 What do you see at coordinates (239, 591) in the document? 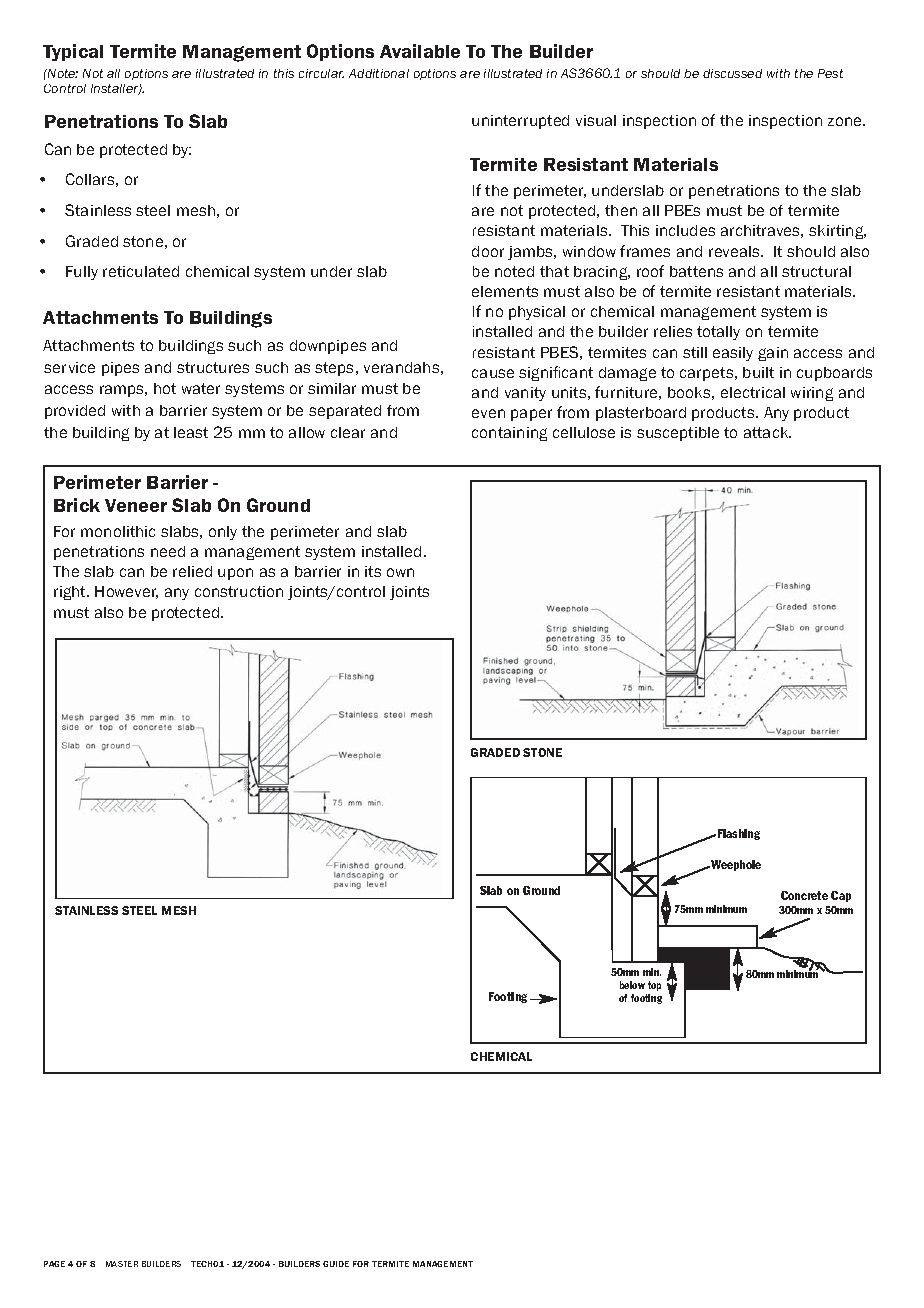
I see `construction` at bounding box center [239, 591].
